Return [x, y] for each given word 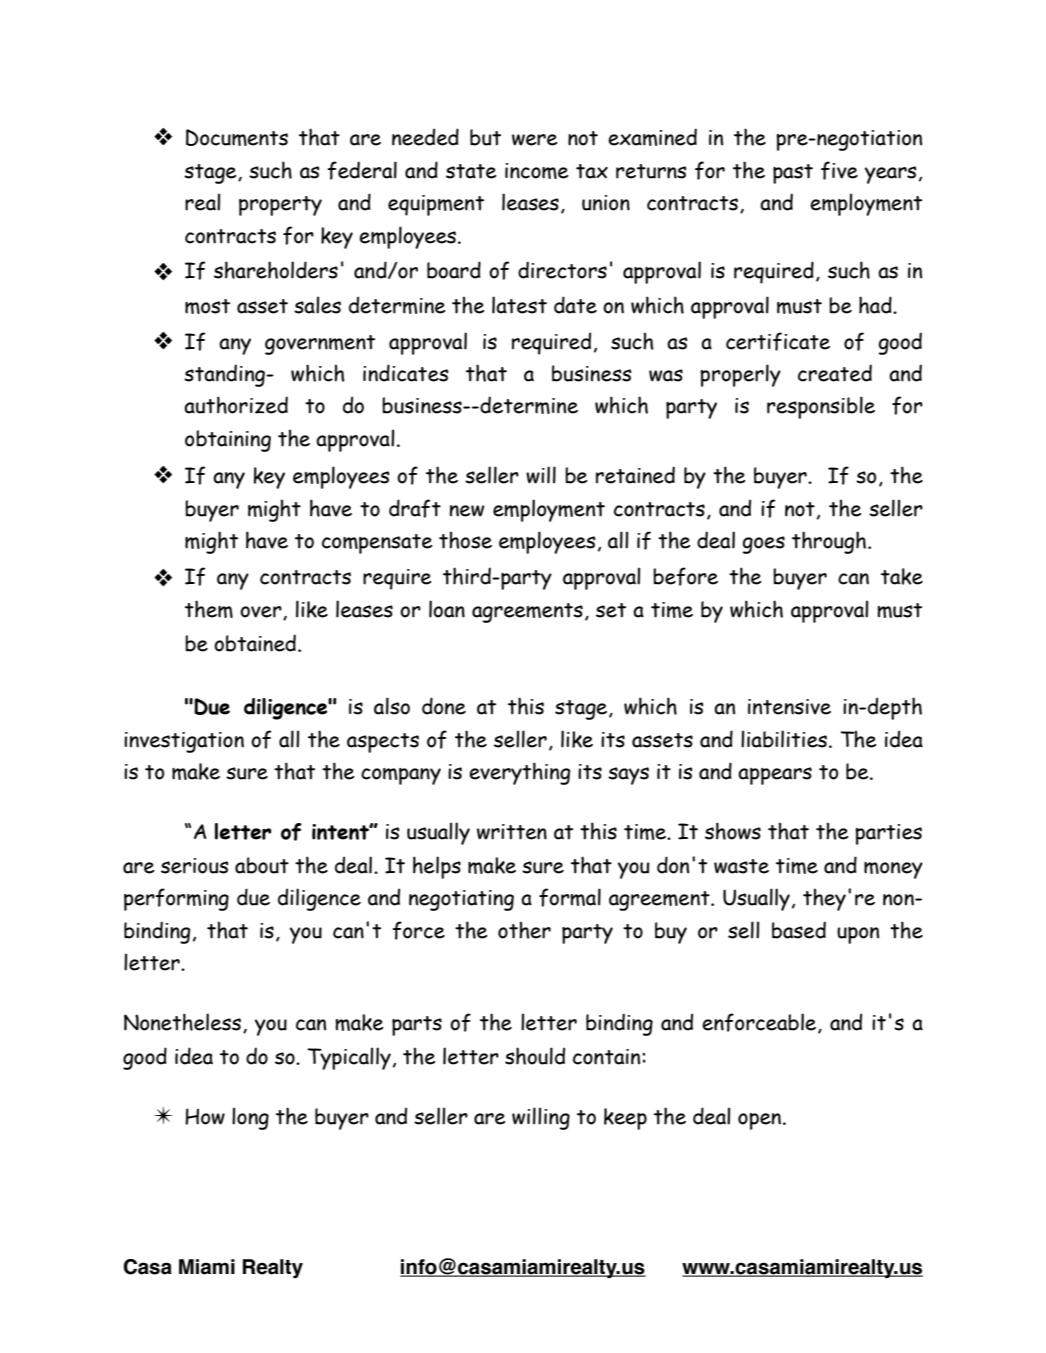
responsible [821, 407]
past [793, 174]
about [262, 865]
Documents [237, 137]
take [902, 576]
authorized [236, 405]
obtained [255, 643]
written [512, 832]
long [250, 1118]
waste [741, 866]
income [537, 171]
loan [447, 609]
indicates [406, 373]
